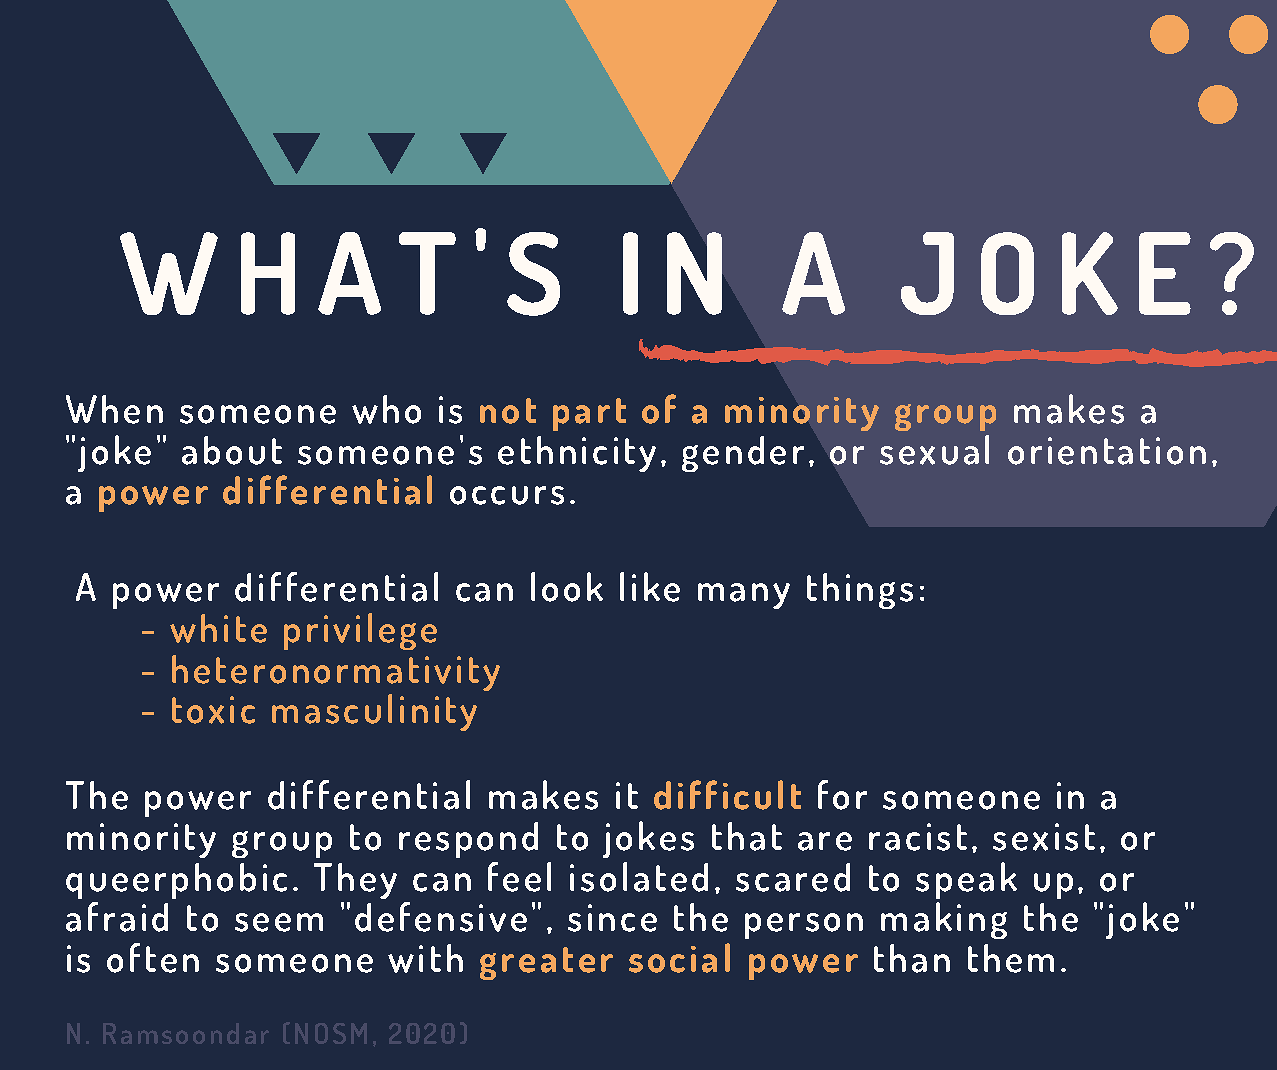  Describe the element at coordinates (727, 795) in the screenshot. I see `difficult` at that location.
